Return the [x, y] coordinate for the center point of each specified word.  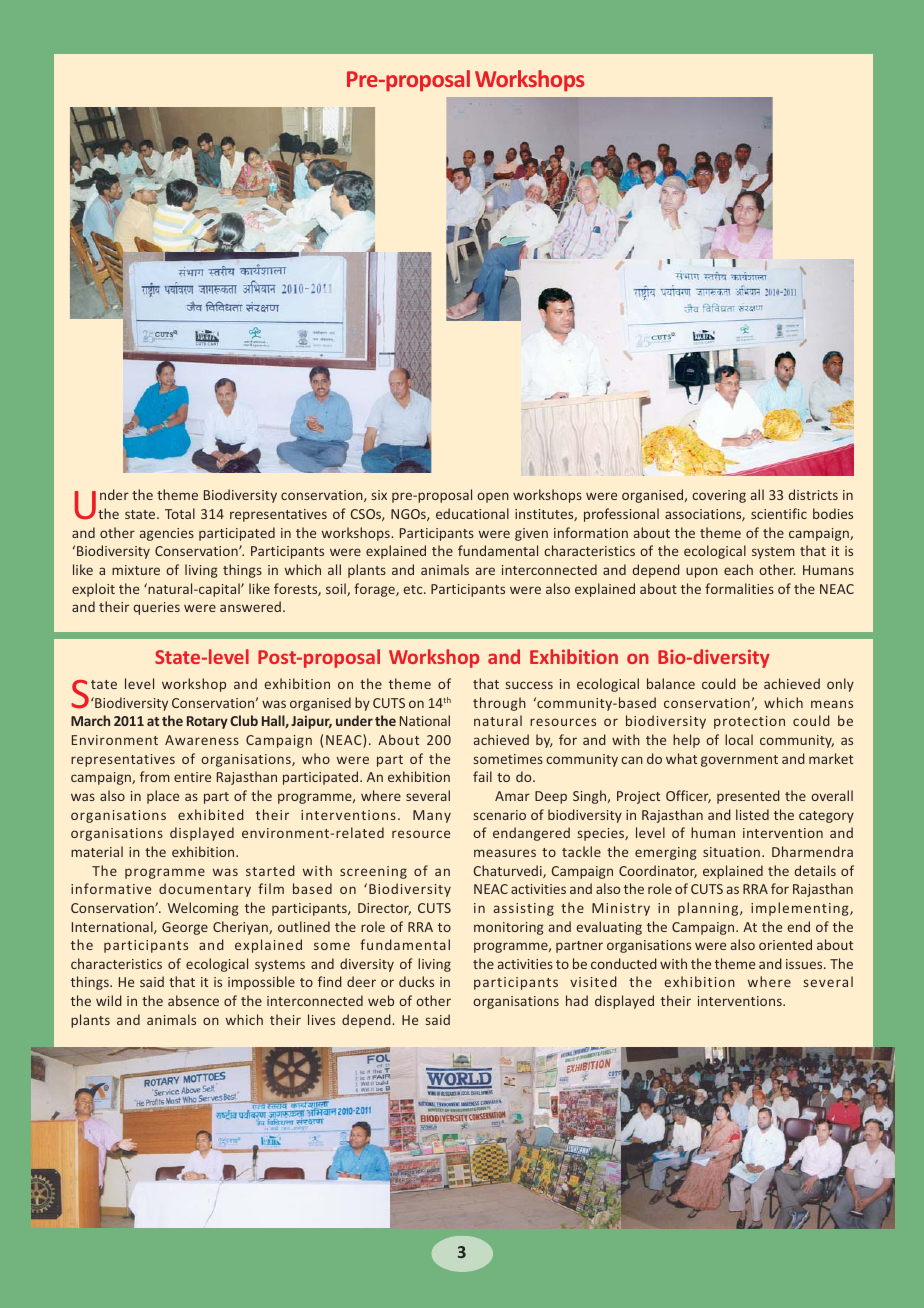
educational [472, 513]
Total [180, 513]
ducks [416, 981]
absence [193, 1000]
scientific [779, 513]
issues [805, 964]
